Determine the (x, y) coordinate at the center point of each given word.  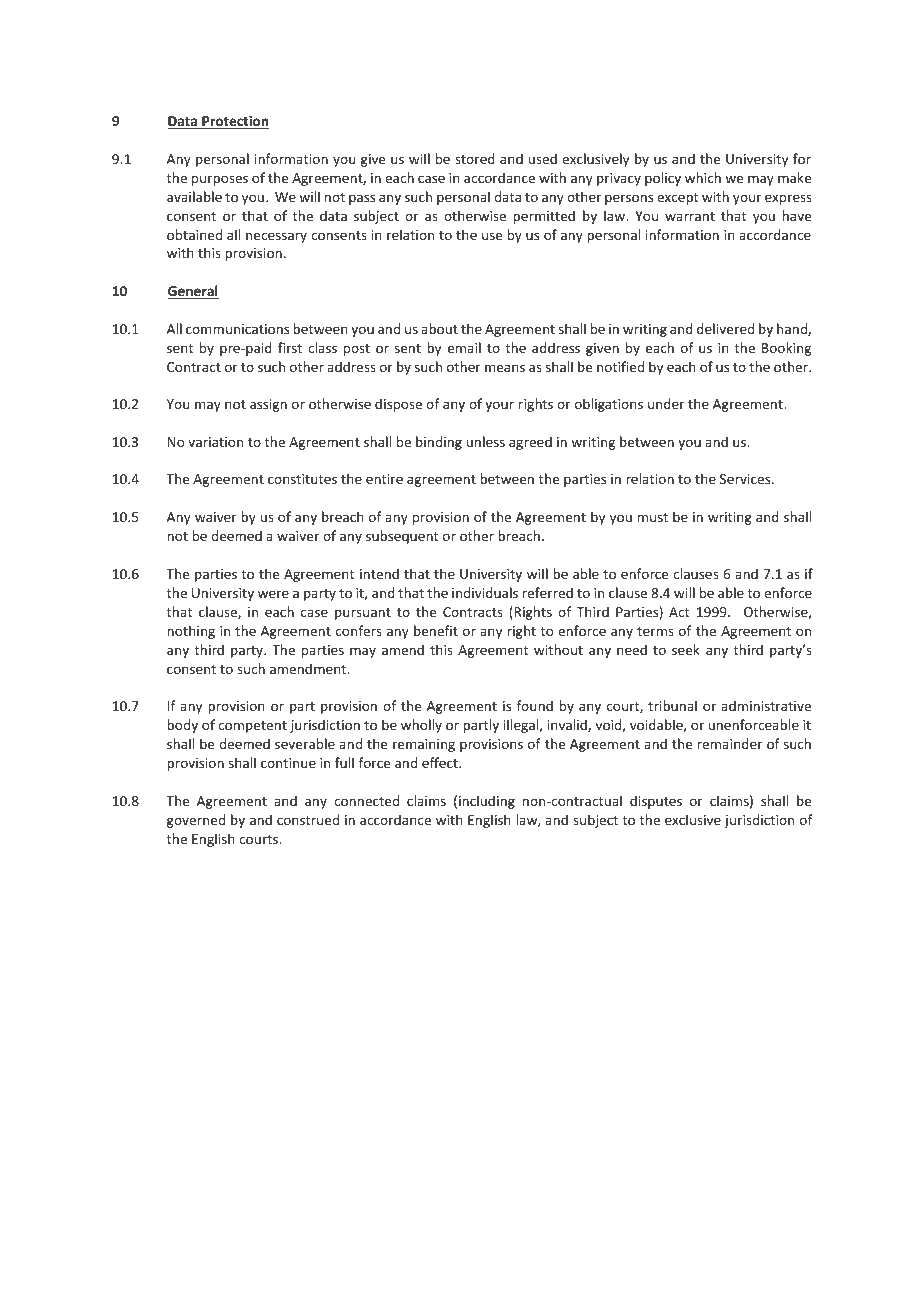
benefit (436, 630)
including (487, 802)
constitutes (302, 479)
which (703, 177)
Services (746, 479)
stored (475, 158)
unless (486, 441)
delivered (725, 328)
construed (308, 819)
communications (237, 329)
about (439, 328)
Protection (234, 122)
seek (686, 649)
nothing (191, 632)
